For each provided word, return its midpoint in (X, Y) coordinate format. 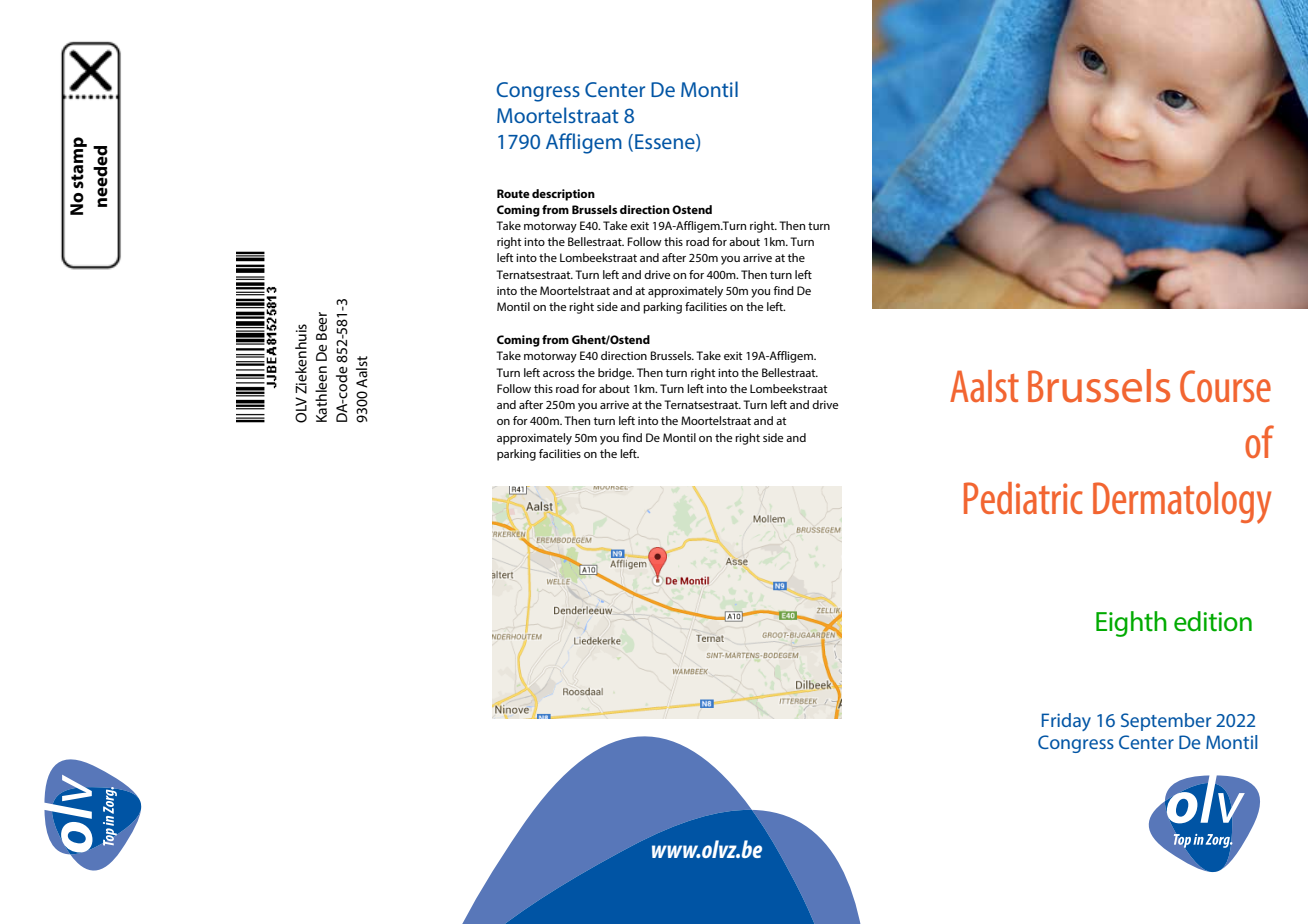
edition (1213, 621)
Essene (666, 142)
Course (1225, 386)
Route (513, 193)
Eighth (1131, 624)
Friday (1066, 722)
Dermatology (1182, 503)
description (563, 195)
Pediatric (1023, 498)
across (559, 374)
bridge (616, 374)
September (1166, 722)
